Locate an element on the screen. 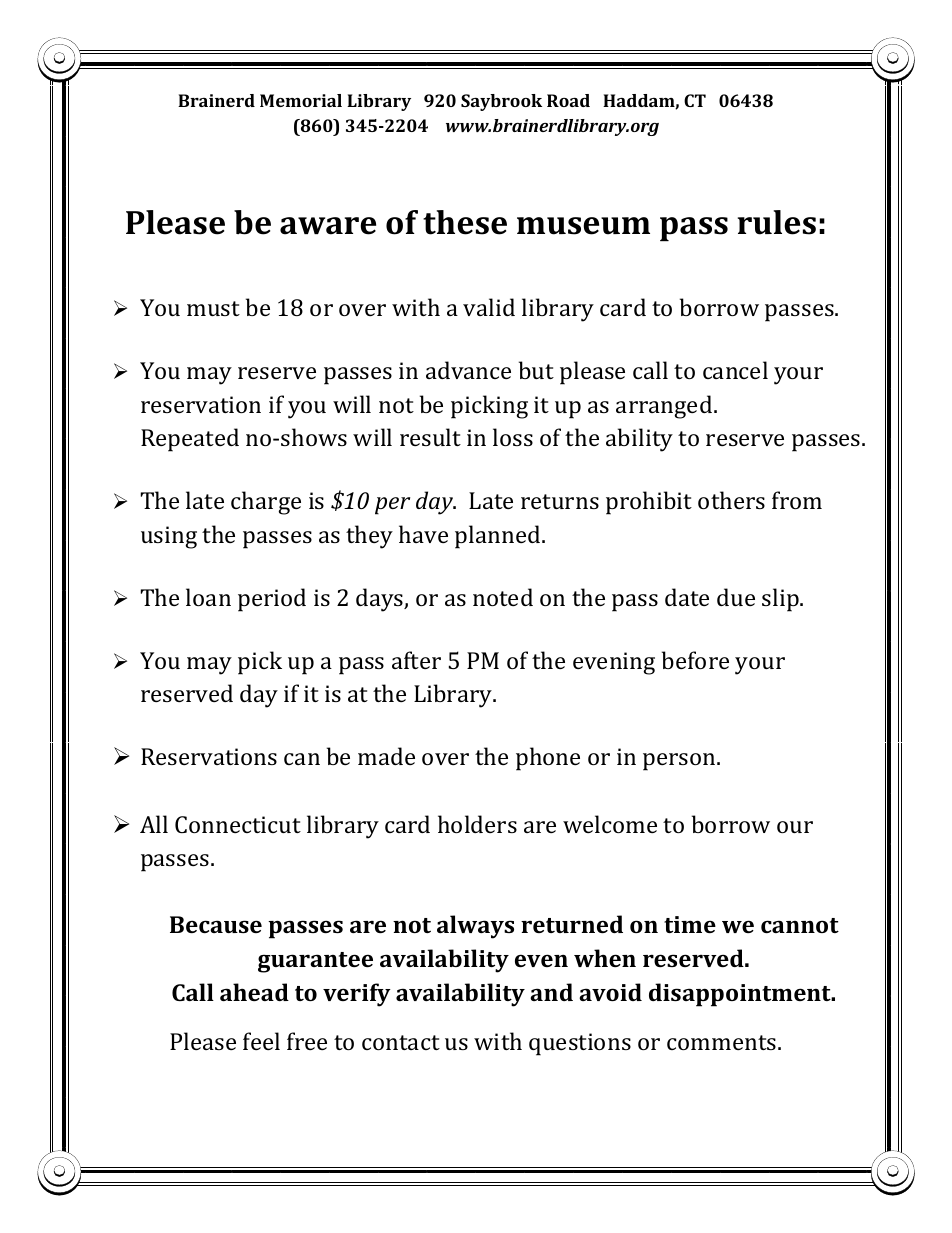  noted is located at coordinates (503, 597).
